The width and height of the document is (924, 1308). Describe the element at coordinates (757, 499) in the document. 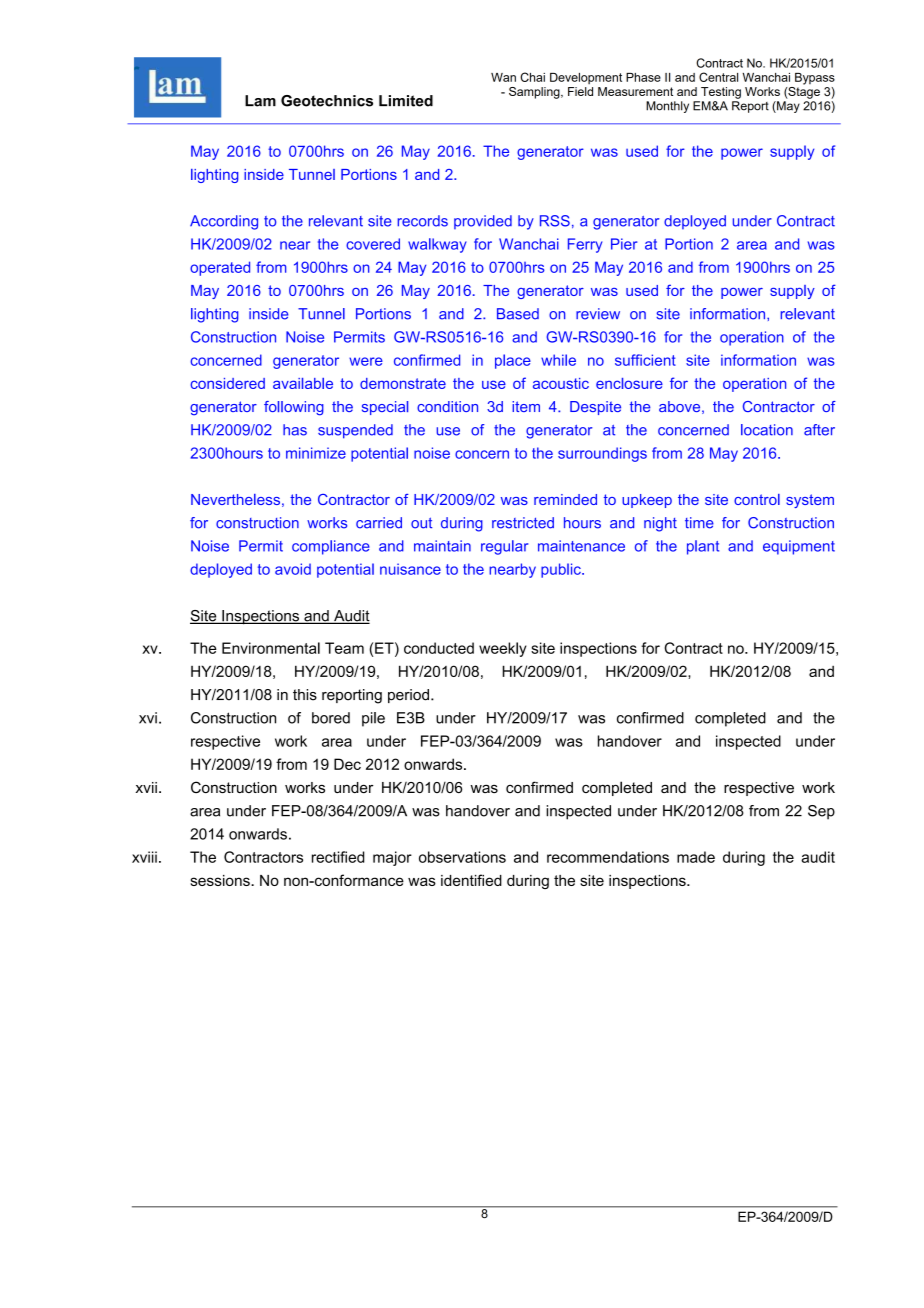

I see `control` at that location.
